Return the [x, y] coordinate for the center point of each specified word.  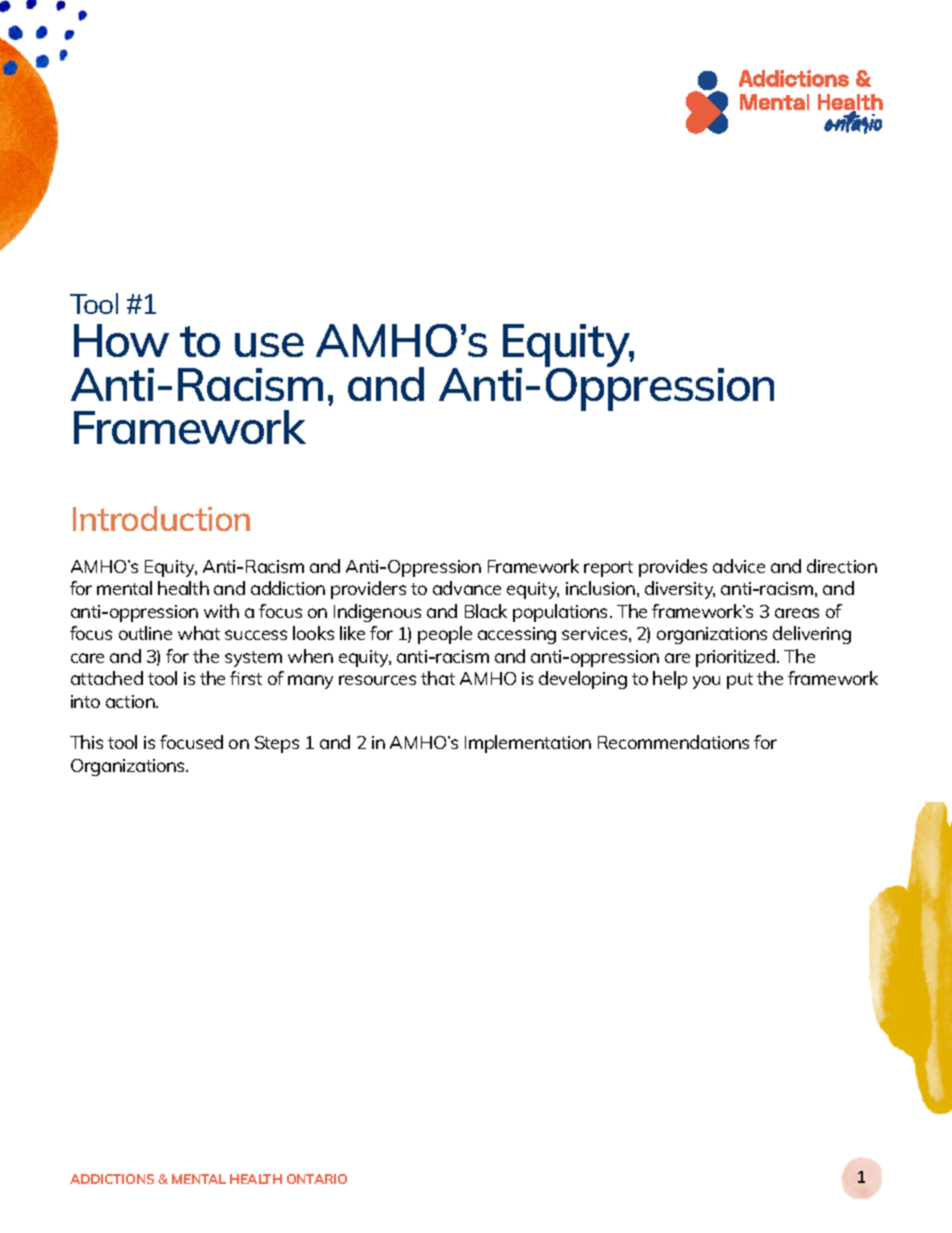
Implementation [528, 744]
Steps [277, 744]
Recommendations [673, 742]
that [438, 678]
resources [377, 680]
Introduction [161, 518]
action [131, 701]
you [706, 682]
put [740, 681]
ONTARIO [317, 1179]
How [121, 340]
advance [467, 588]
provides [673, 568]
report [608, 569]
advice [739, 566]
